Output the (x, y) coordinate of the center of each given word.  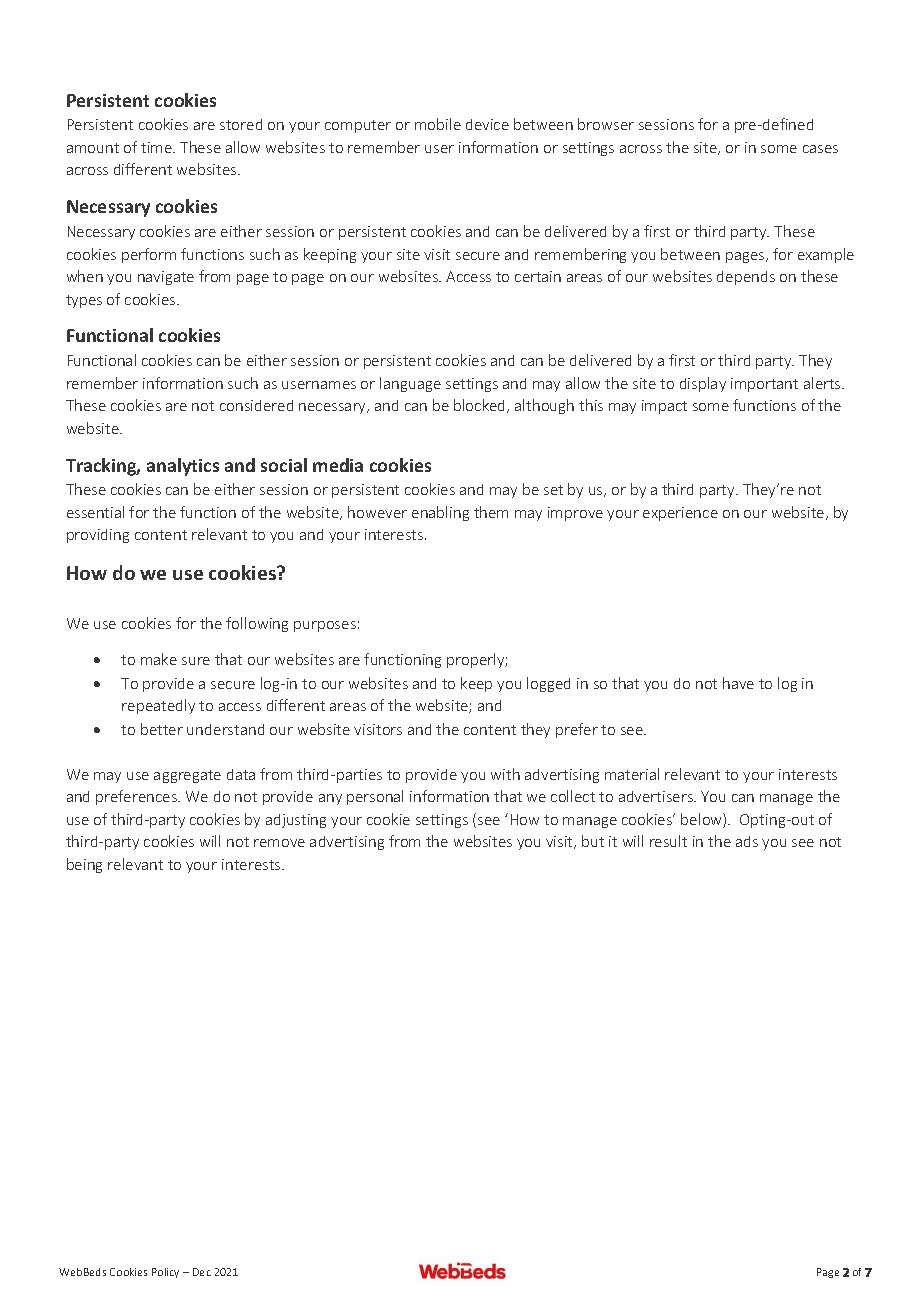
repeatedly (158, 706)
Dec (202, 1272)
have (738, 683)
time (157, 147)
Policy (165, 1273)
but (593, 841)
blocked (481, 406)
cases (820, 149)
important (764, 385)
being (84, 865)
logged (548, 684)
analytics (183, 467)
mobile (438, 124)
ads (747, 841)
